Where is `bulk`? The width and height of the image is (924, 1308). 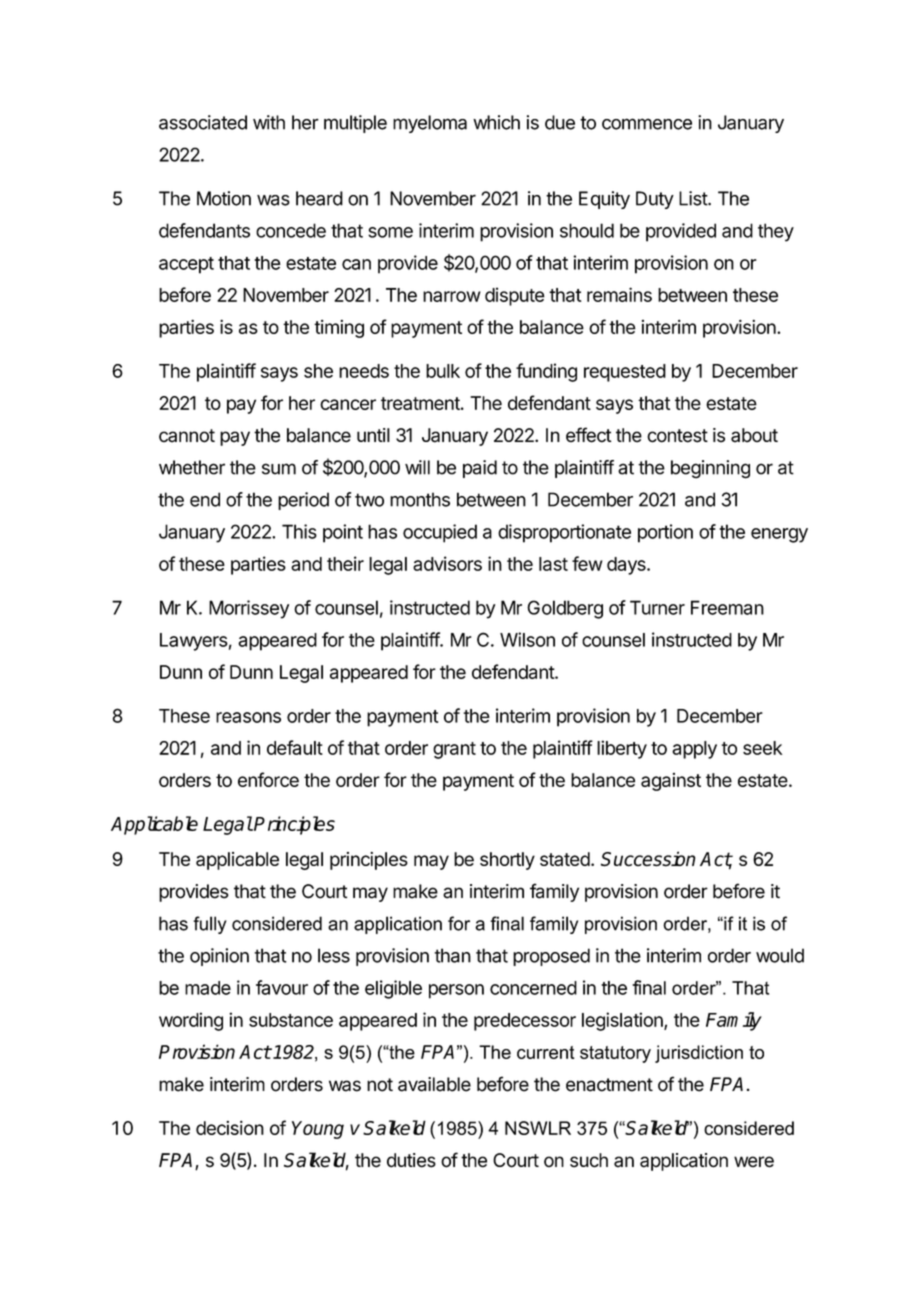 bulk is located at coordinates (443, 371).
